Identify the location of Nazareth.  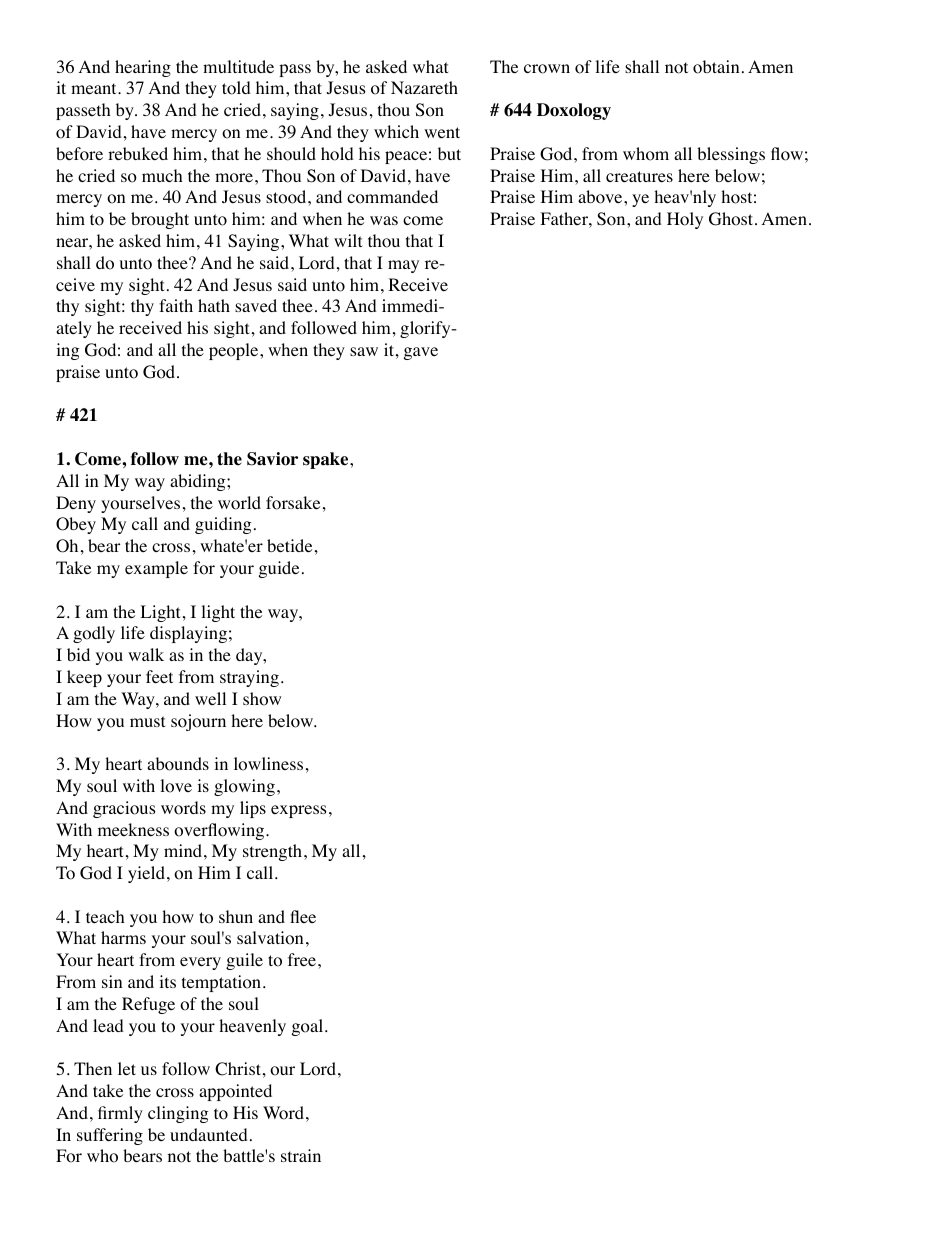
(424, 87).
